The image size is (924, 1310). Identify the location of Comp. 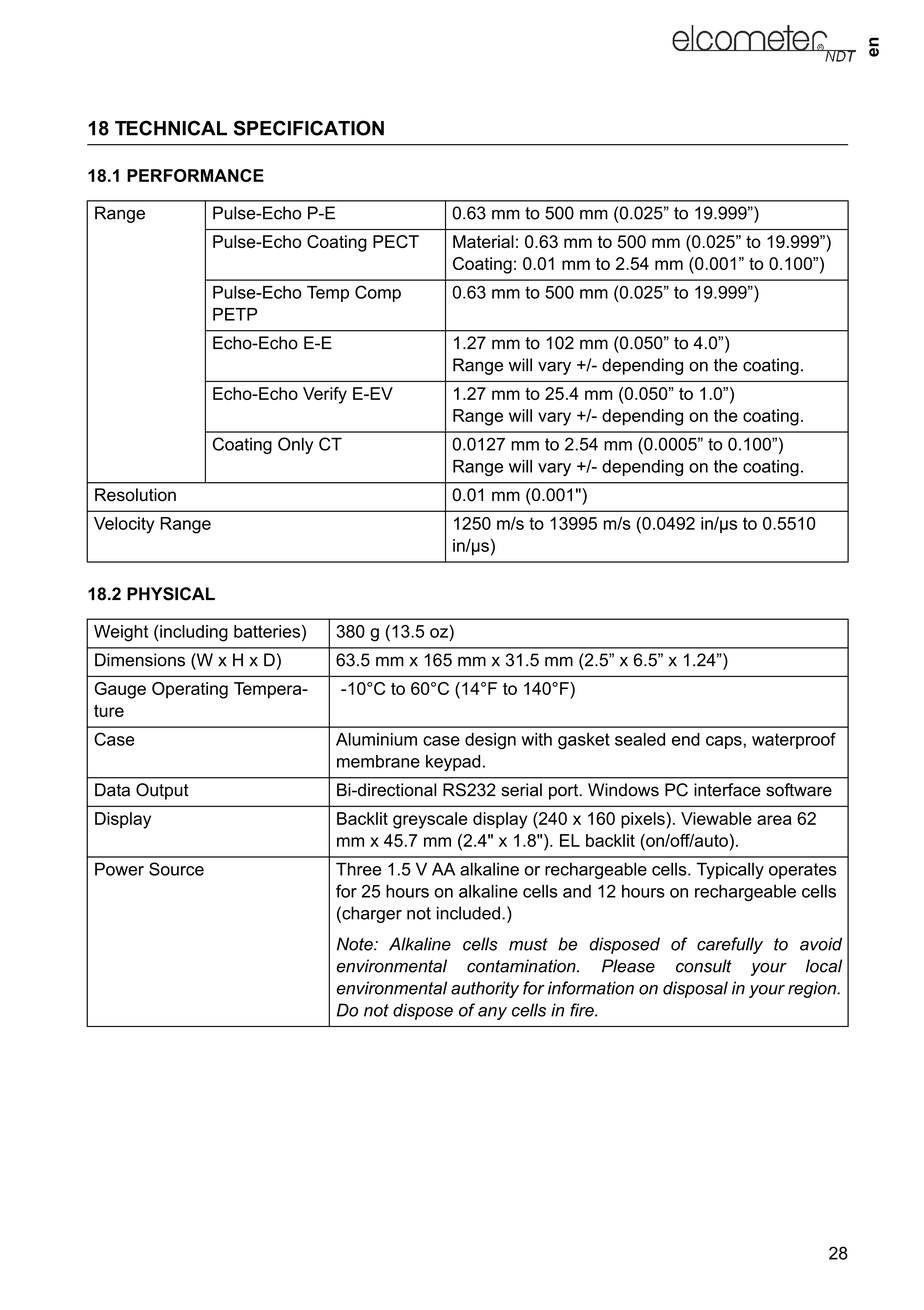
(378, 293).
